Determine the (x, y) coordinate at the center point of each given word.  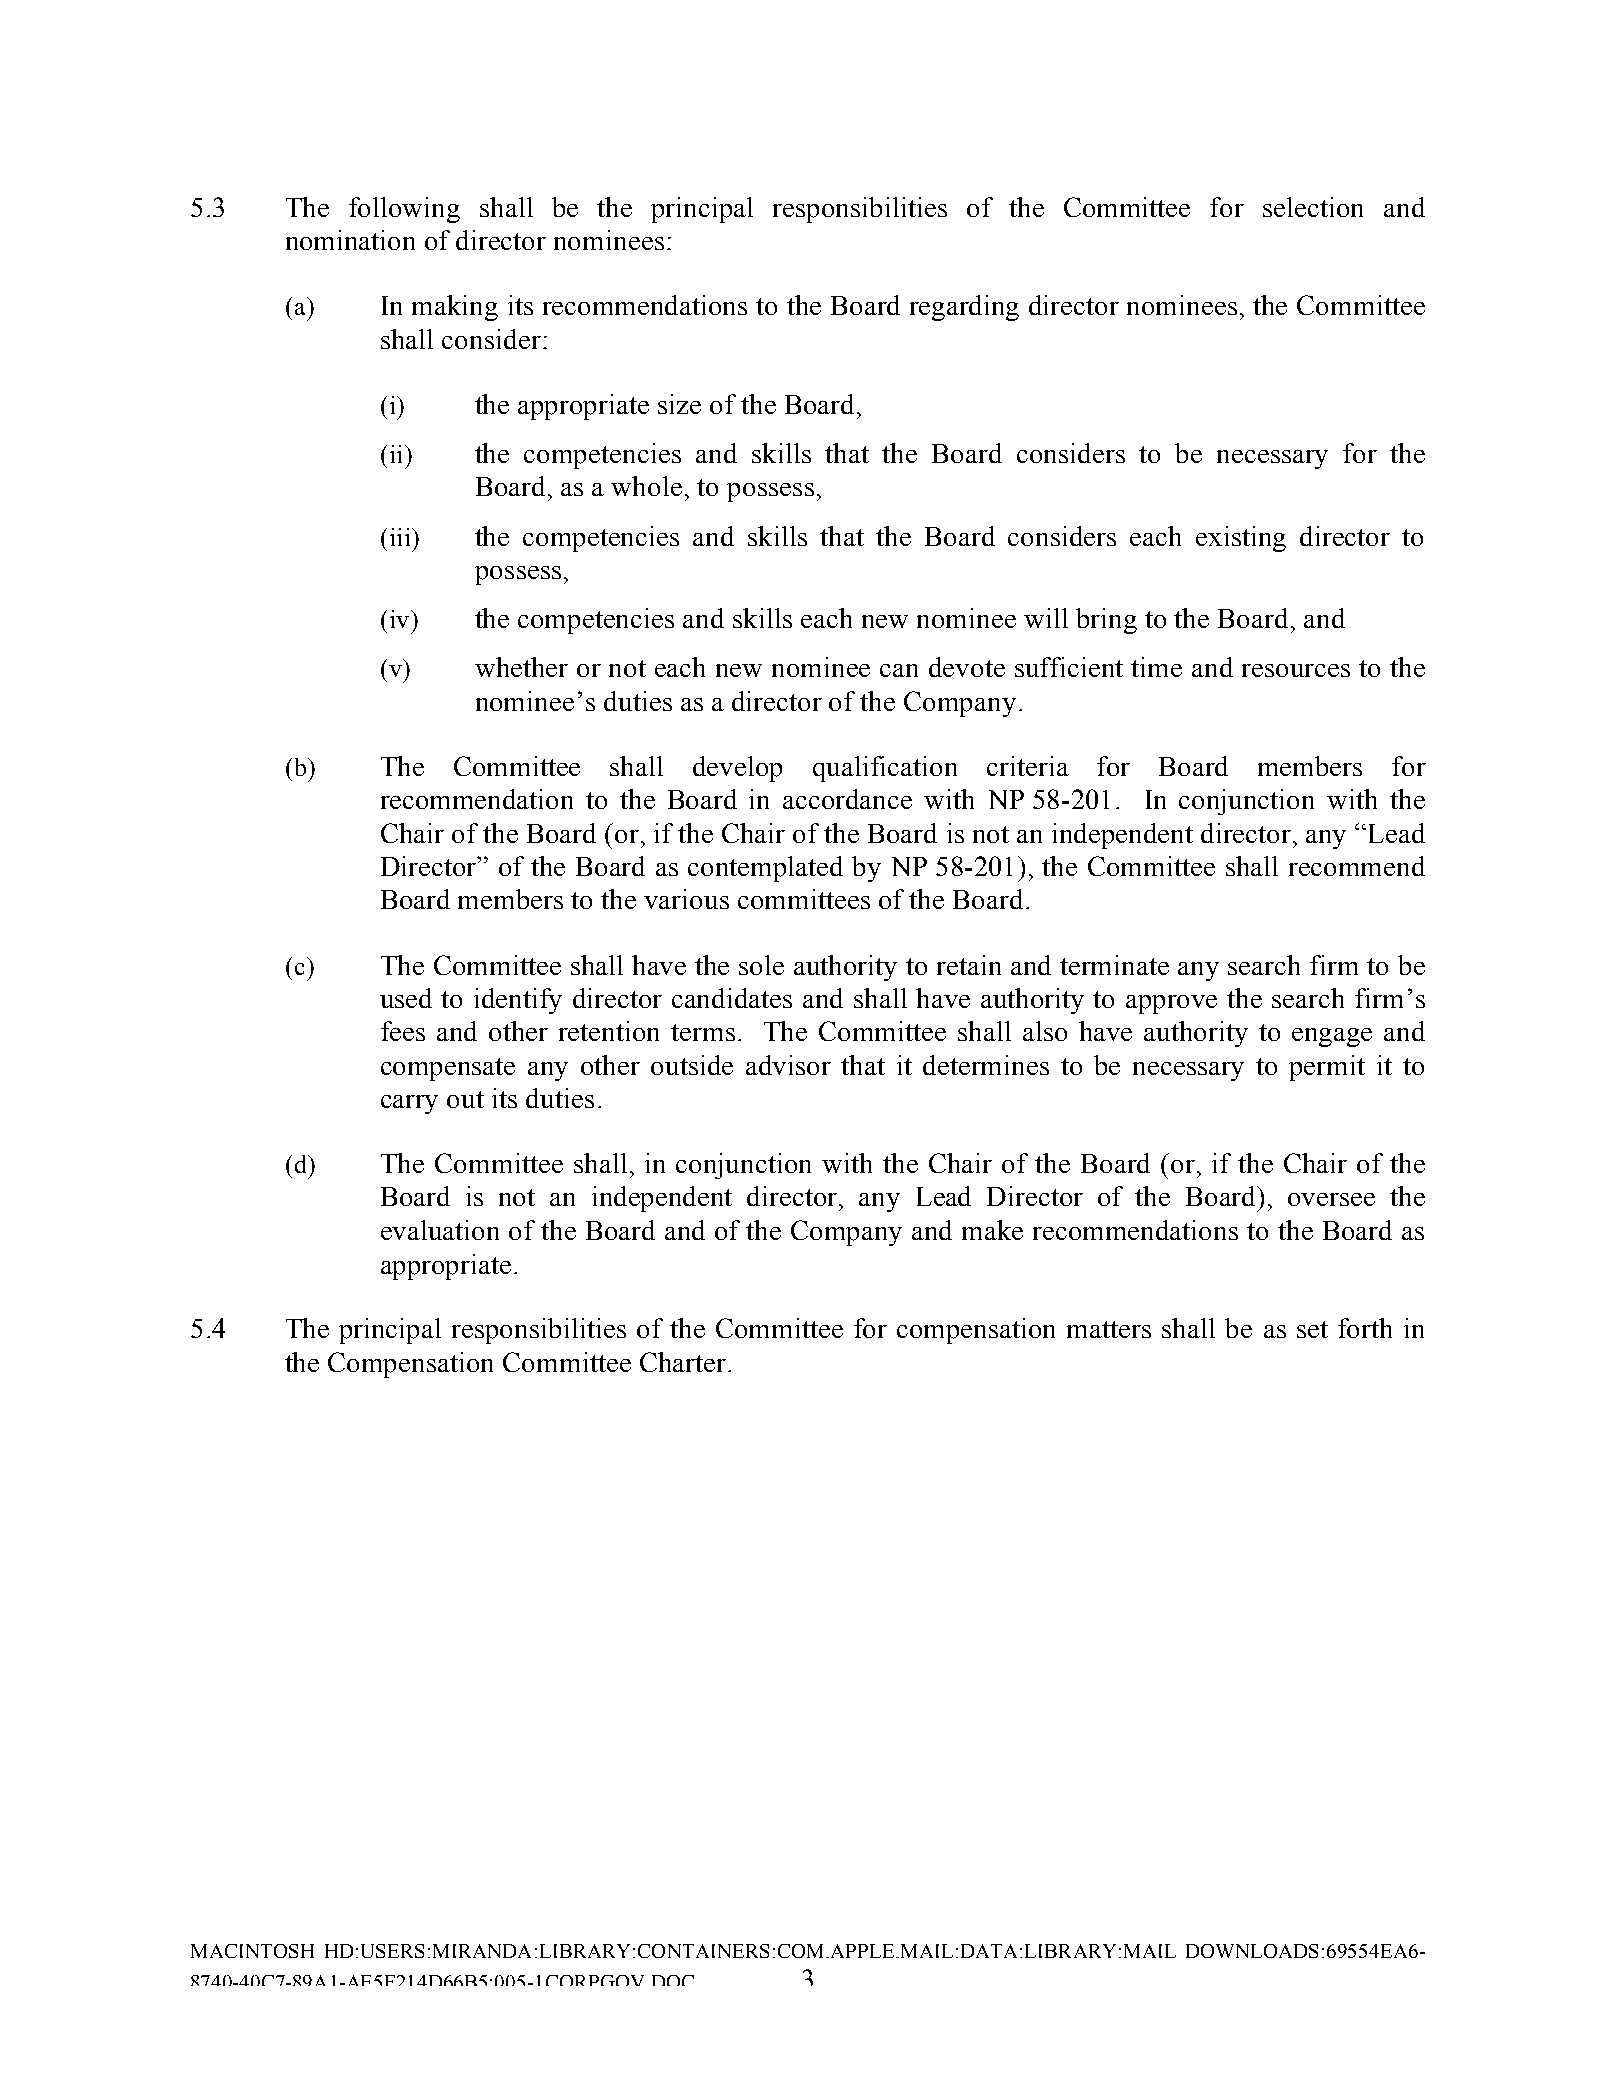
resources (1296, 670)
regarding (964, 308)
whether (521, 667)
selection (1313, 207)
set (1312, 1329)
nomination (350, 240)
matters (1109, 1329)
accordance (847, 799)
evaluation (440, 1230)
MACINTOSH (252, 1951)
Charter (684, 1362)
